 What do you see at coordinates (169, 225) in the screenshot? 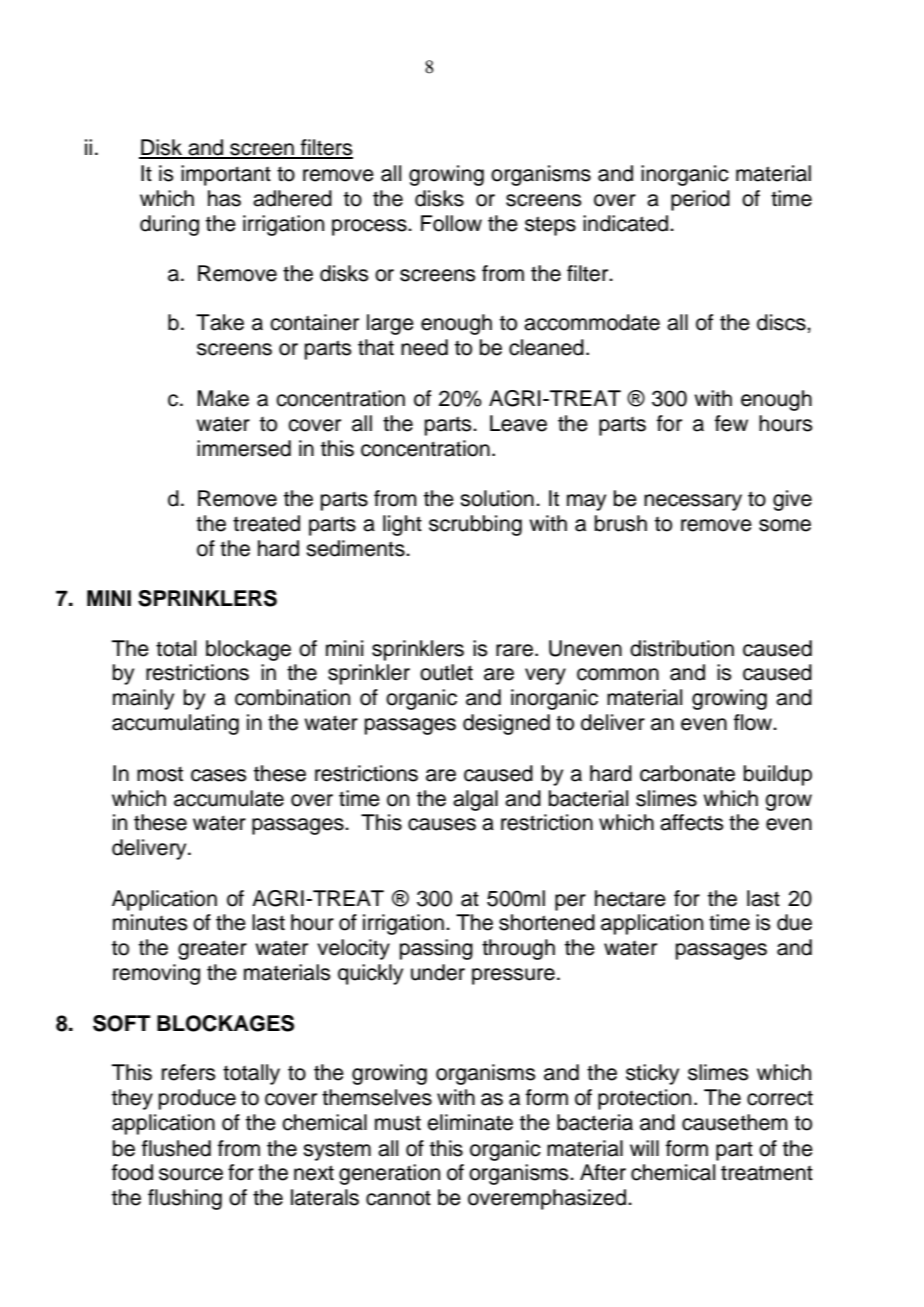
I see `during` at bounding box center [169, 225].
